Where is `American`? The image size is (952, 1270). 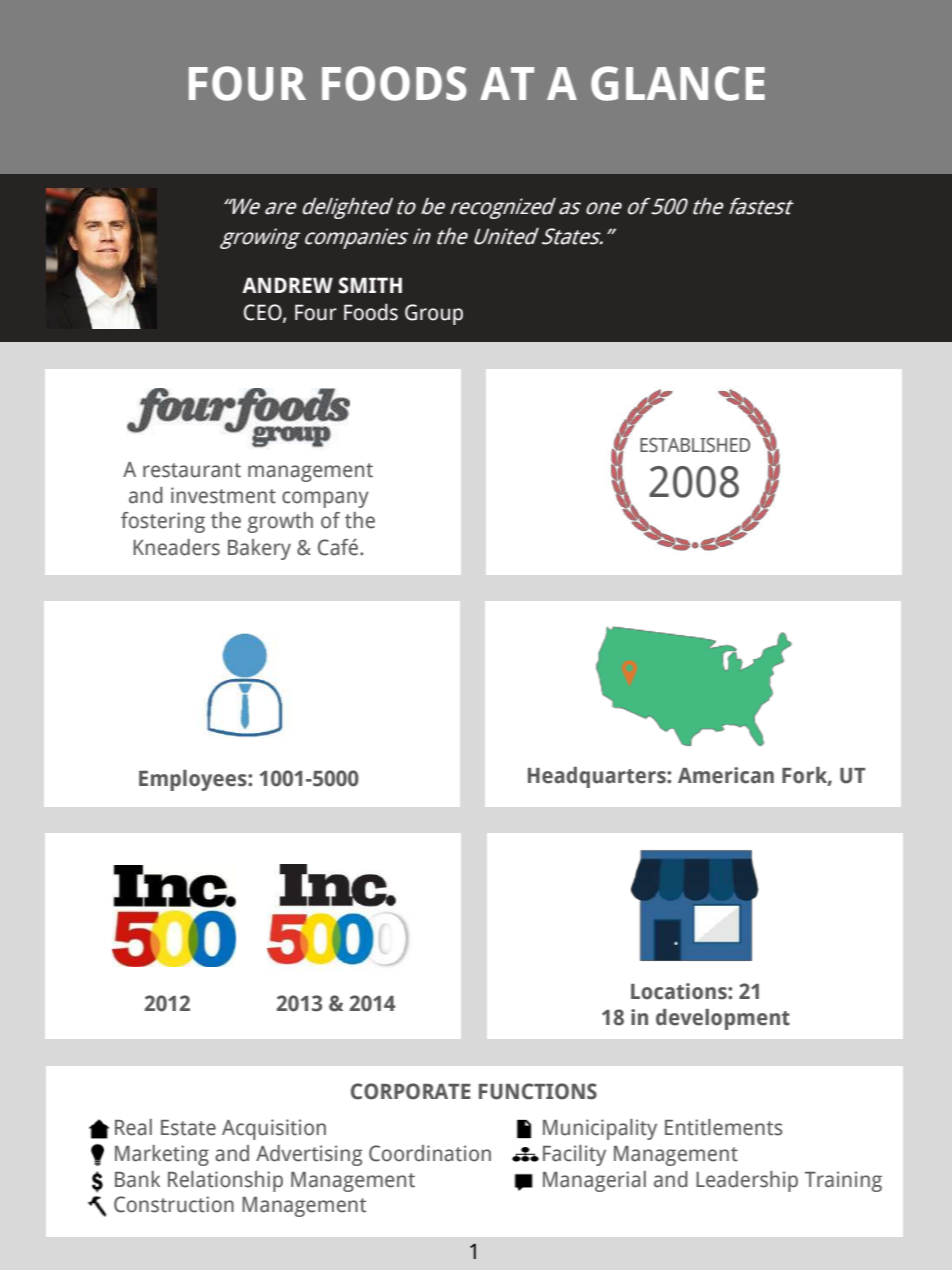
American is located at coordinates (726, 775).
